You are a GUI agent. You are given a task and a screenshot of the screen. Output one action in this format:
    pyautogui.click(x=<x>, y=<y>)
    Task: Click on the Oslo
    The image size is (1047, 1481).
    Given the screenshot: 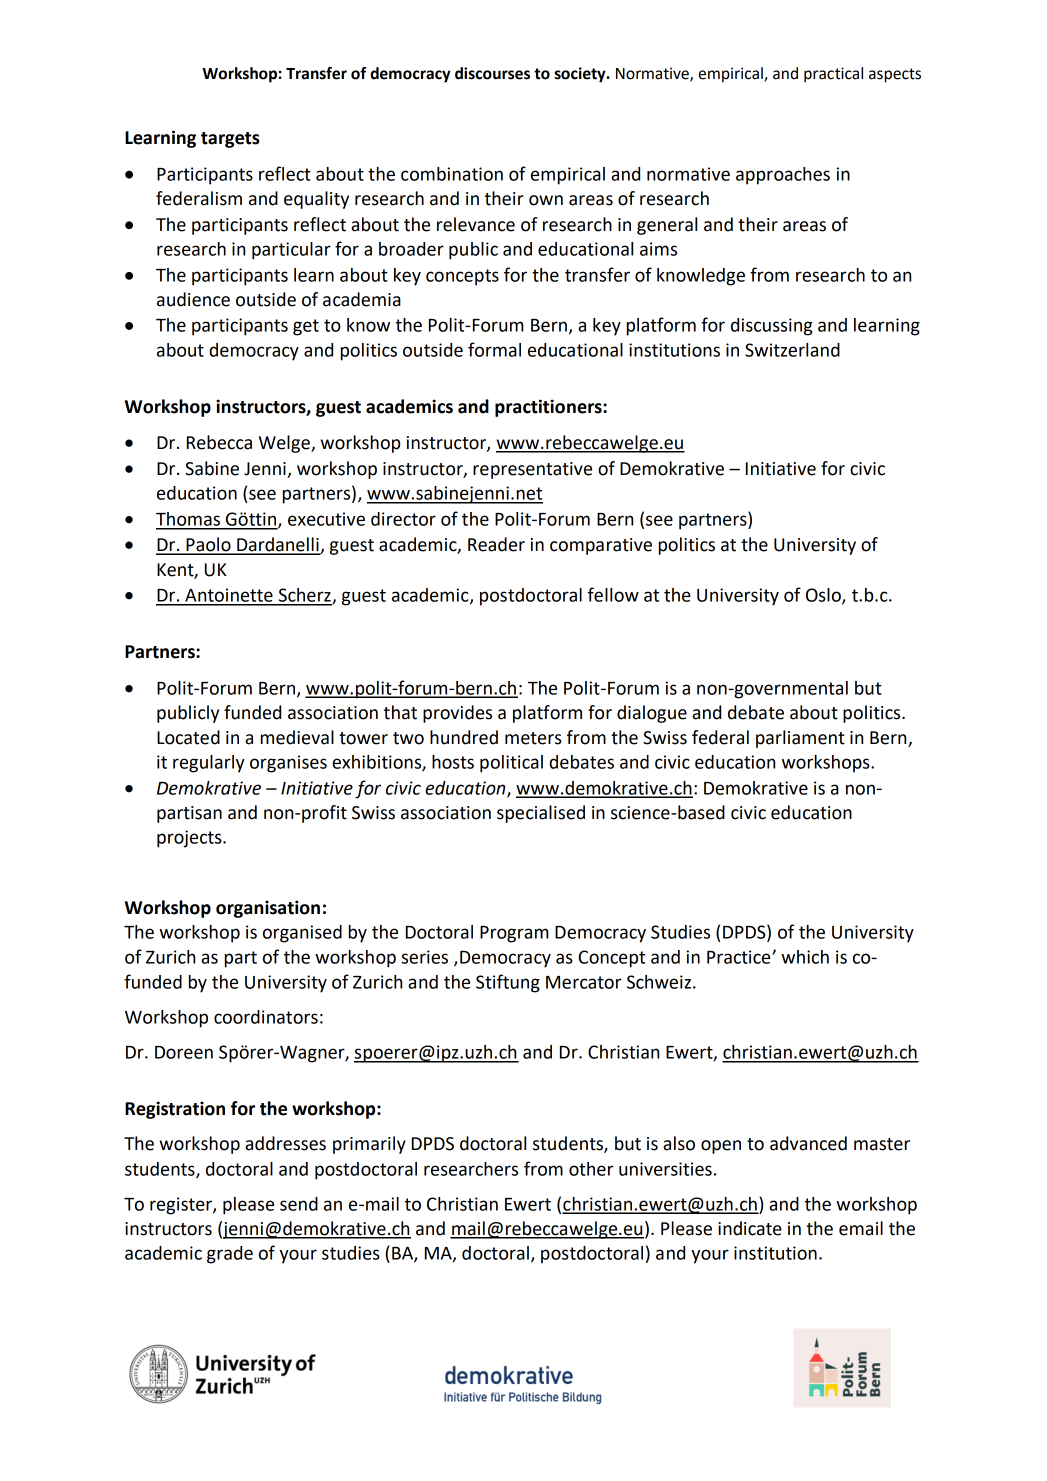 What is the action you would take?
    pyautogui.click(x=824, y=596)
